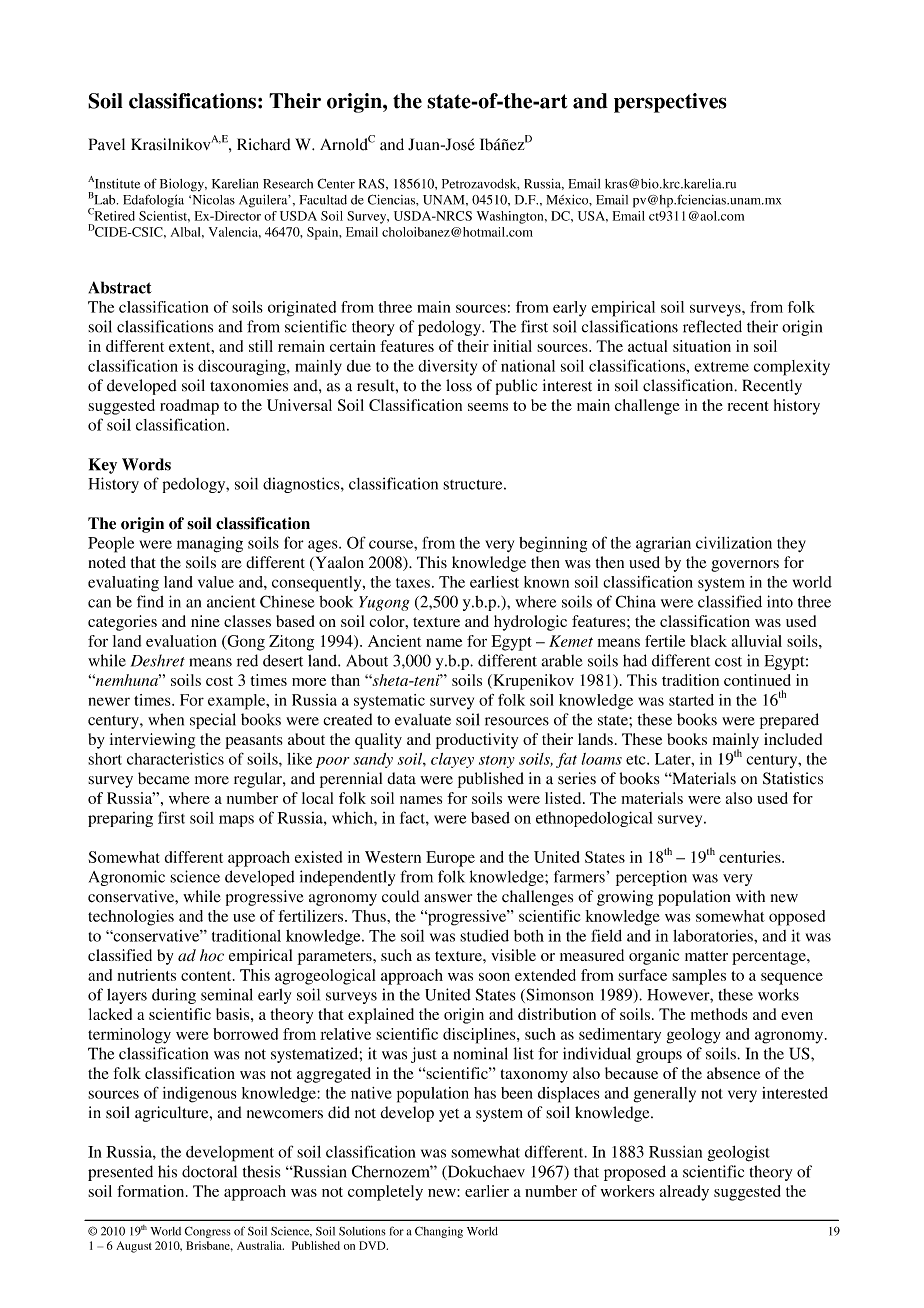  Describe the element at coordinates (691, 700) in the screenshot. I see `started` at that location.
